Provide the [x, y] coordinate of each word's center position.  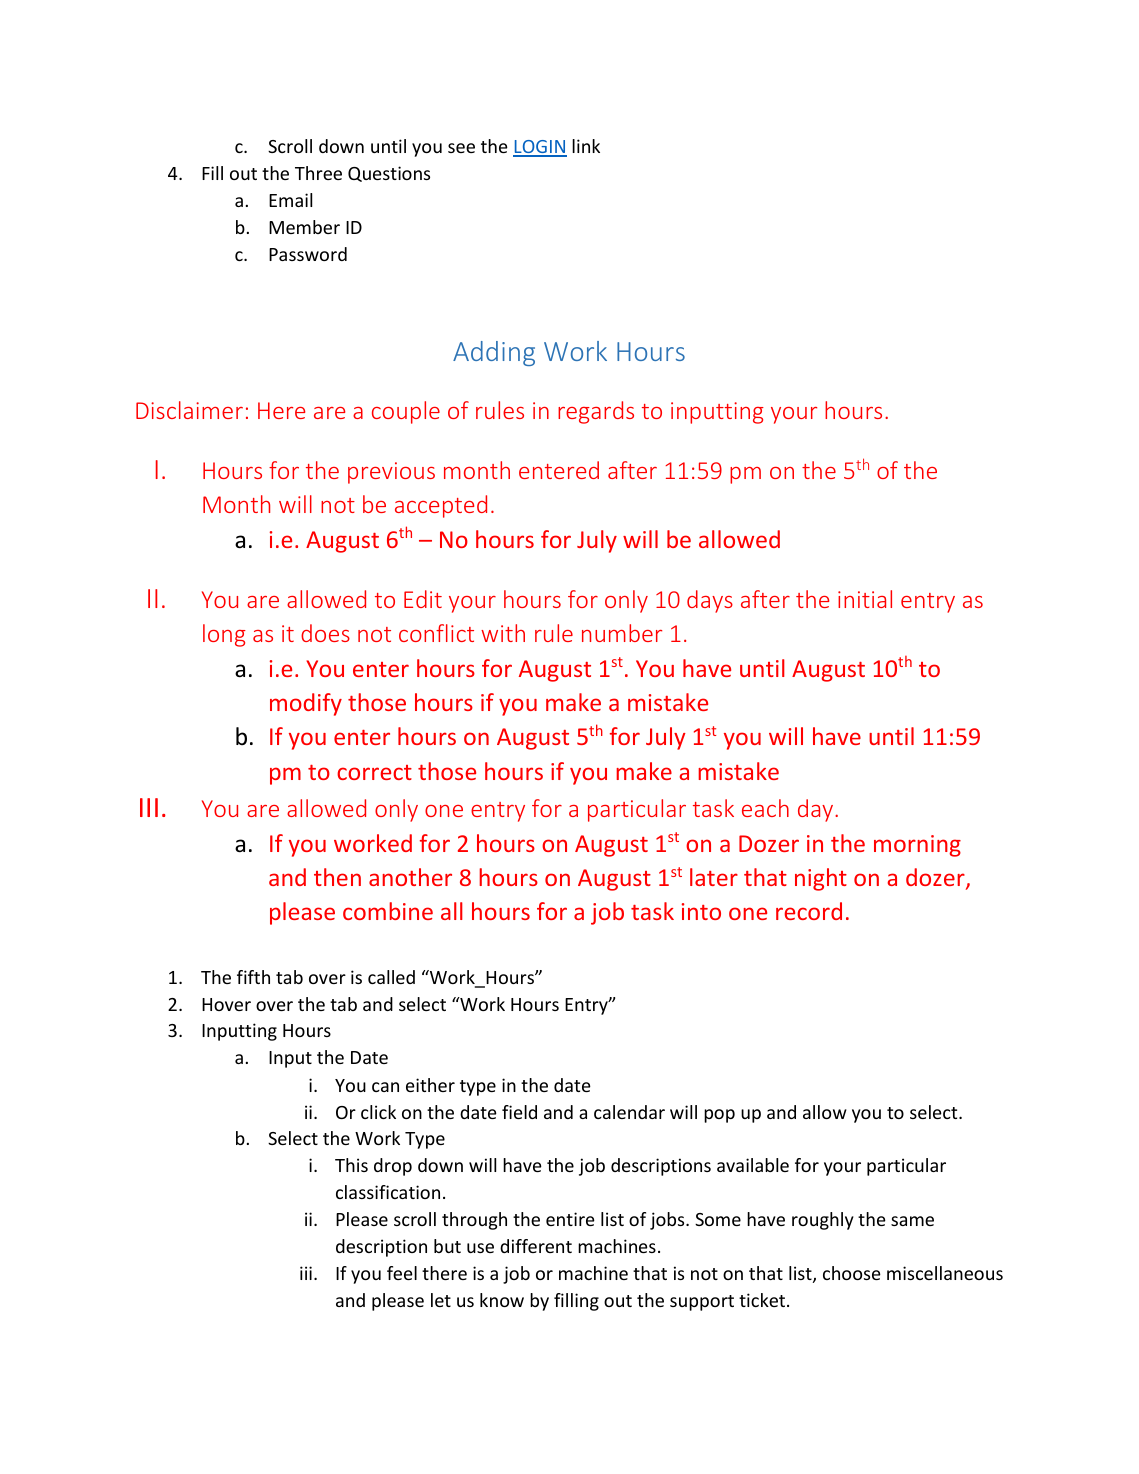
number [622, 633]
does [325, 633]
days [710, 601]
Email [290, 200]
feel [402, 1273]
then [337, 877]
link [586, 146]
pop [719, 1116]
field [519, 1112]
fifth [253, 977]
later [714, 877]
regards [596, 412]
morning [917, 846]
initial [865, 599]
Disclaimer [189, 410]
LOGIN [540, 148]
